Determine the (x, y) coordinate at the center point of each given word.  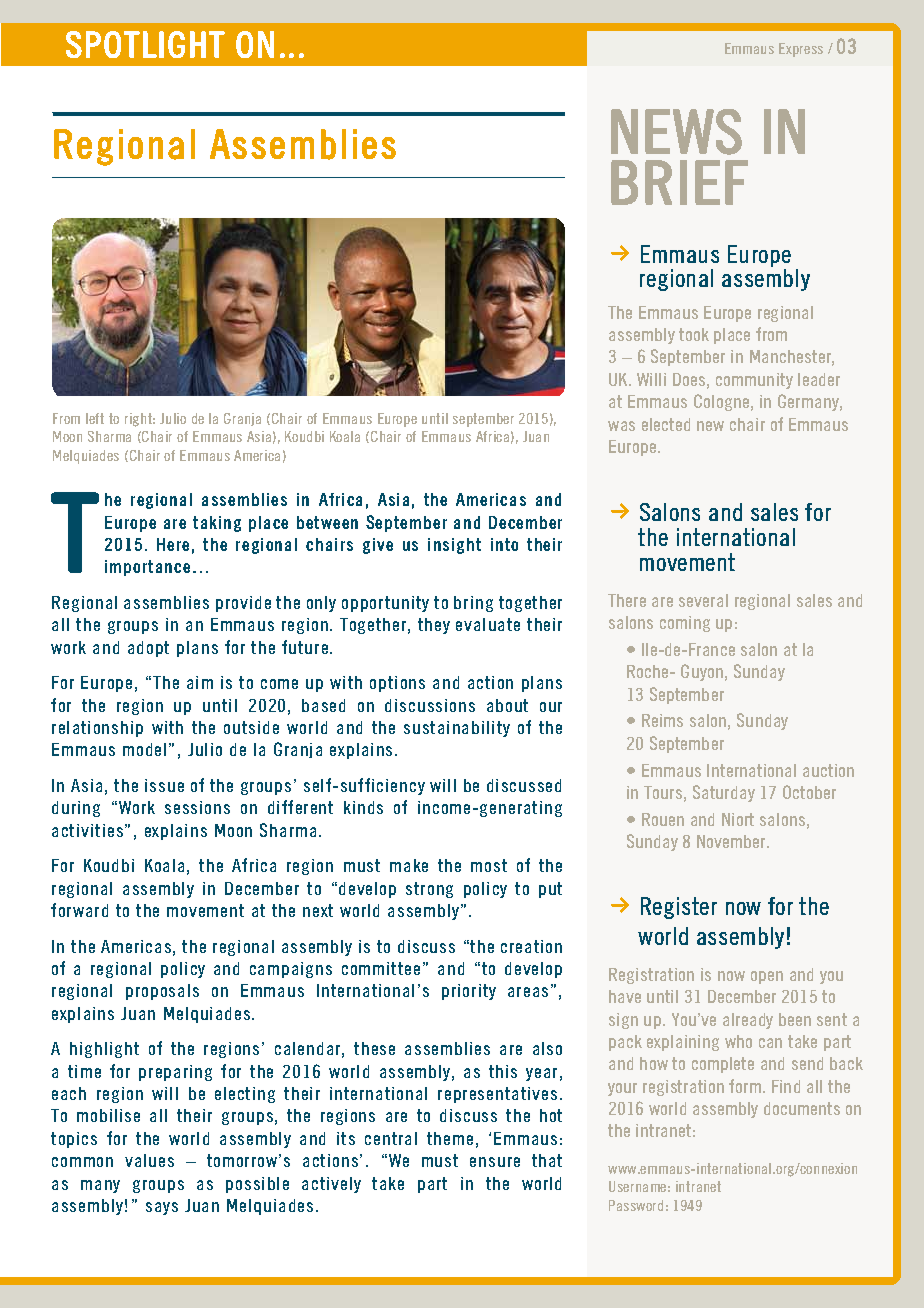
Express (801, 50)
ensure (495, 1162)
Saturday (724, 793)
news (676, 132)
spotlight (145, 44)
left (95, 418)
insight (454, 546)
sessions (197, 807)
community (754, 381)
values (149, 1160)
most (489, 865)
